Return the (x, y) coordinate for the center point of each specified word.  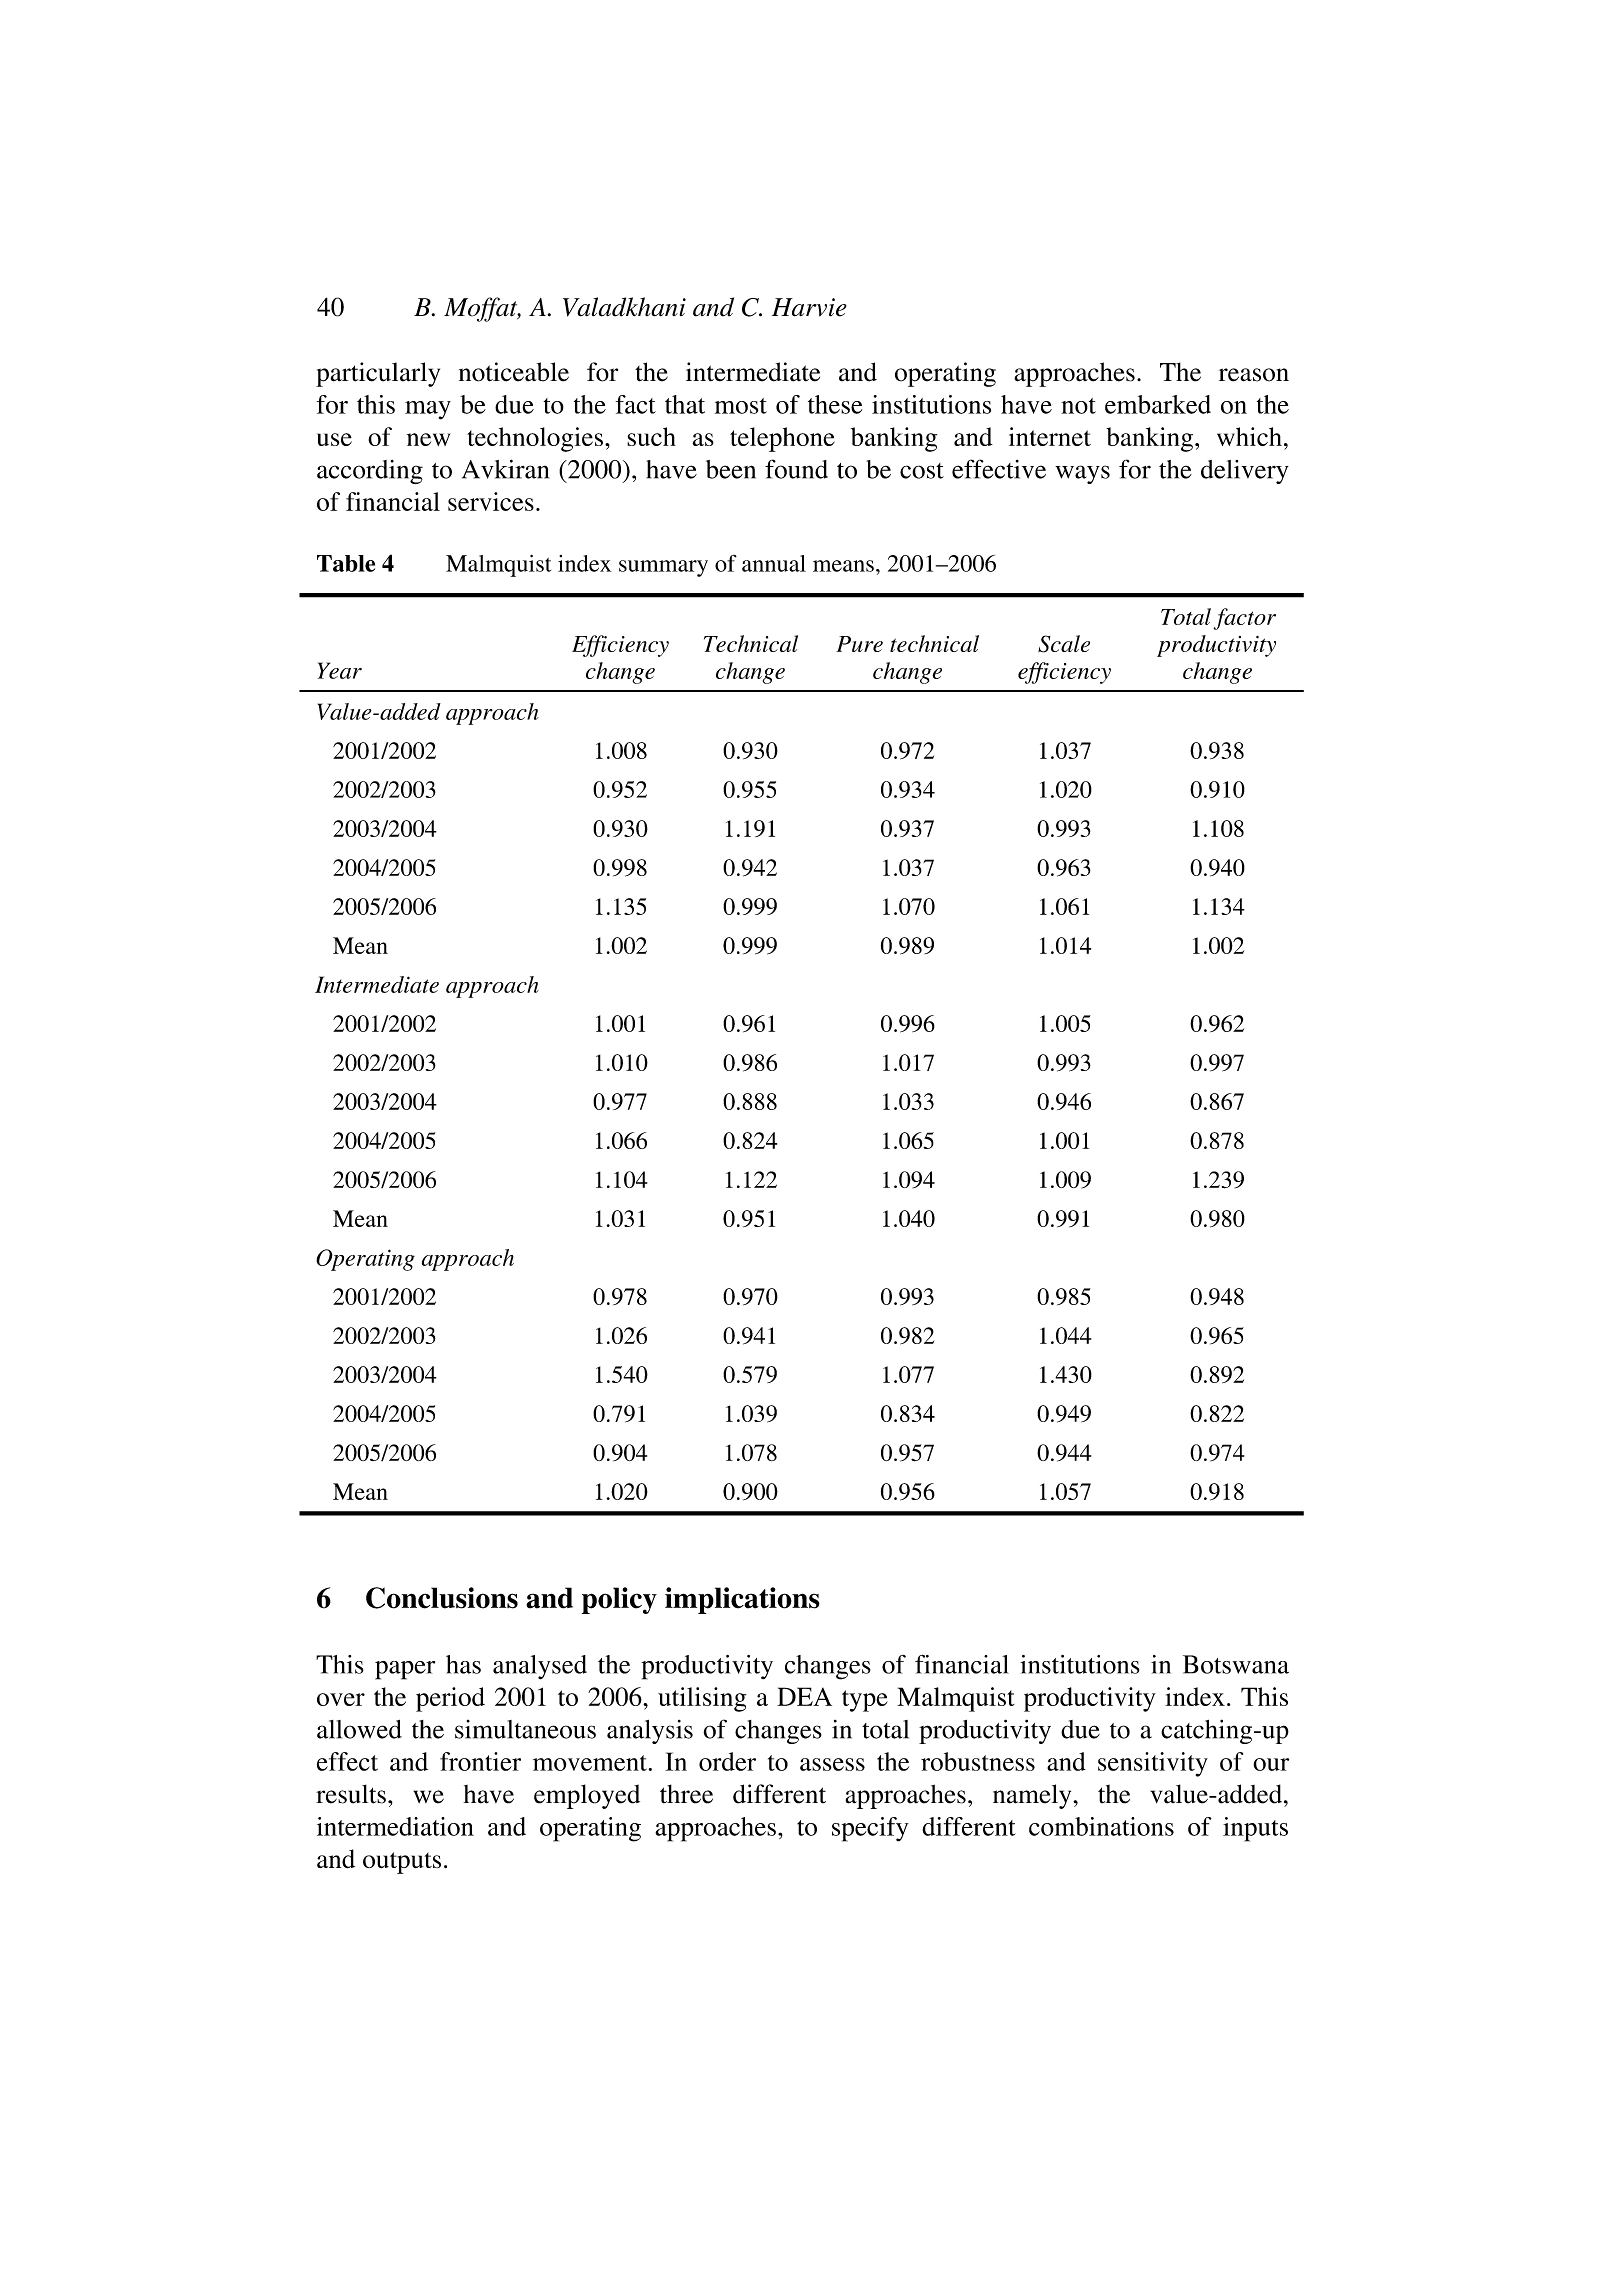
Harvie (809, 307)
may (428, 410)
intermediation (395, 1826)
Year (340, 670)
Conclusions (442, 1598)
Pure (859, 644)
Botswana (1236, 1664)
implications (742, 1600)
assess (832, 1764)
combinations (1101, 1826)
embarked (1158, 404)
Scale (1064, 644)
